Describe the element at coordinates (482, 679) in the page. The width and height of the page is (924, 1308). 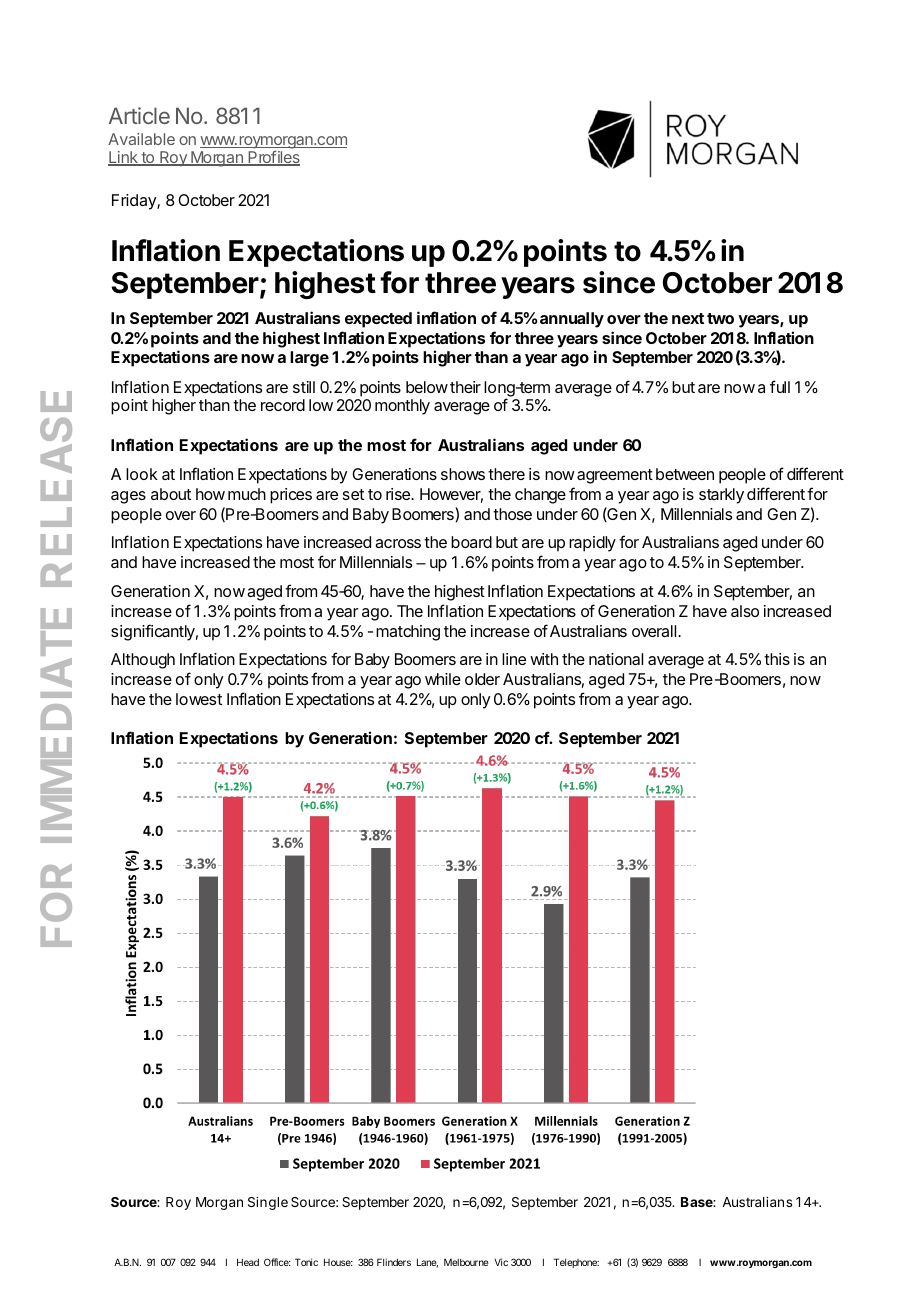
I see `older` at that location.
